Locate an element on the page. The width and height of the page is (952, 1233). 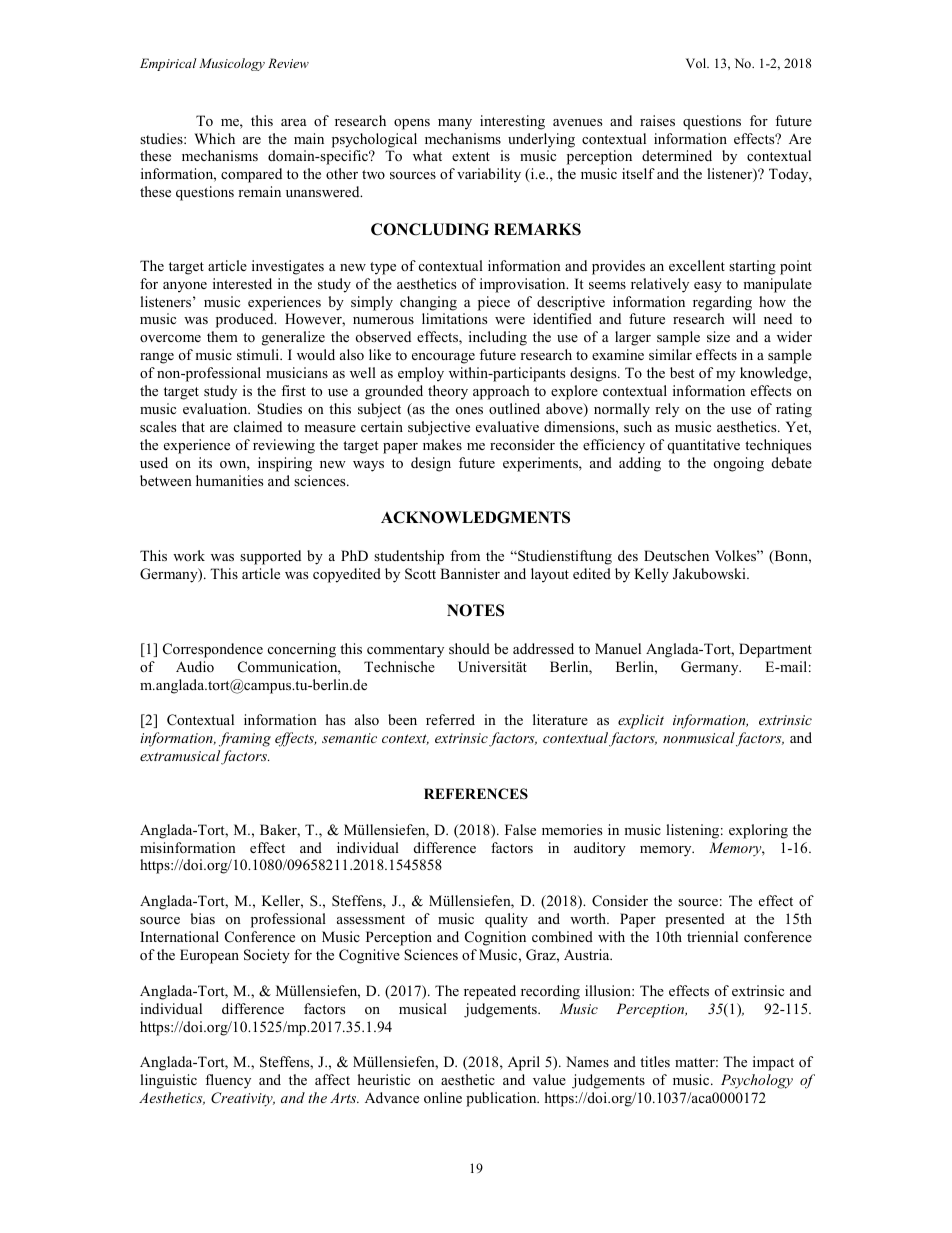
size is located at coordinates (718, 336).
